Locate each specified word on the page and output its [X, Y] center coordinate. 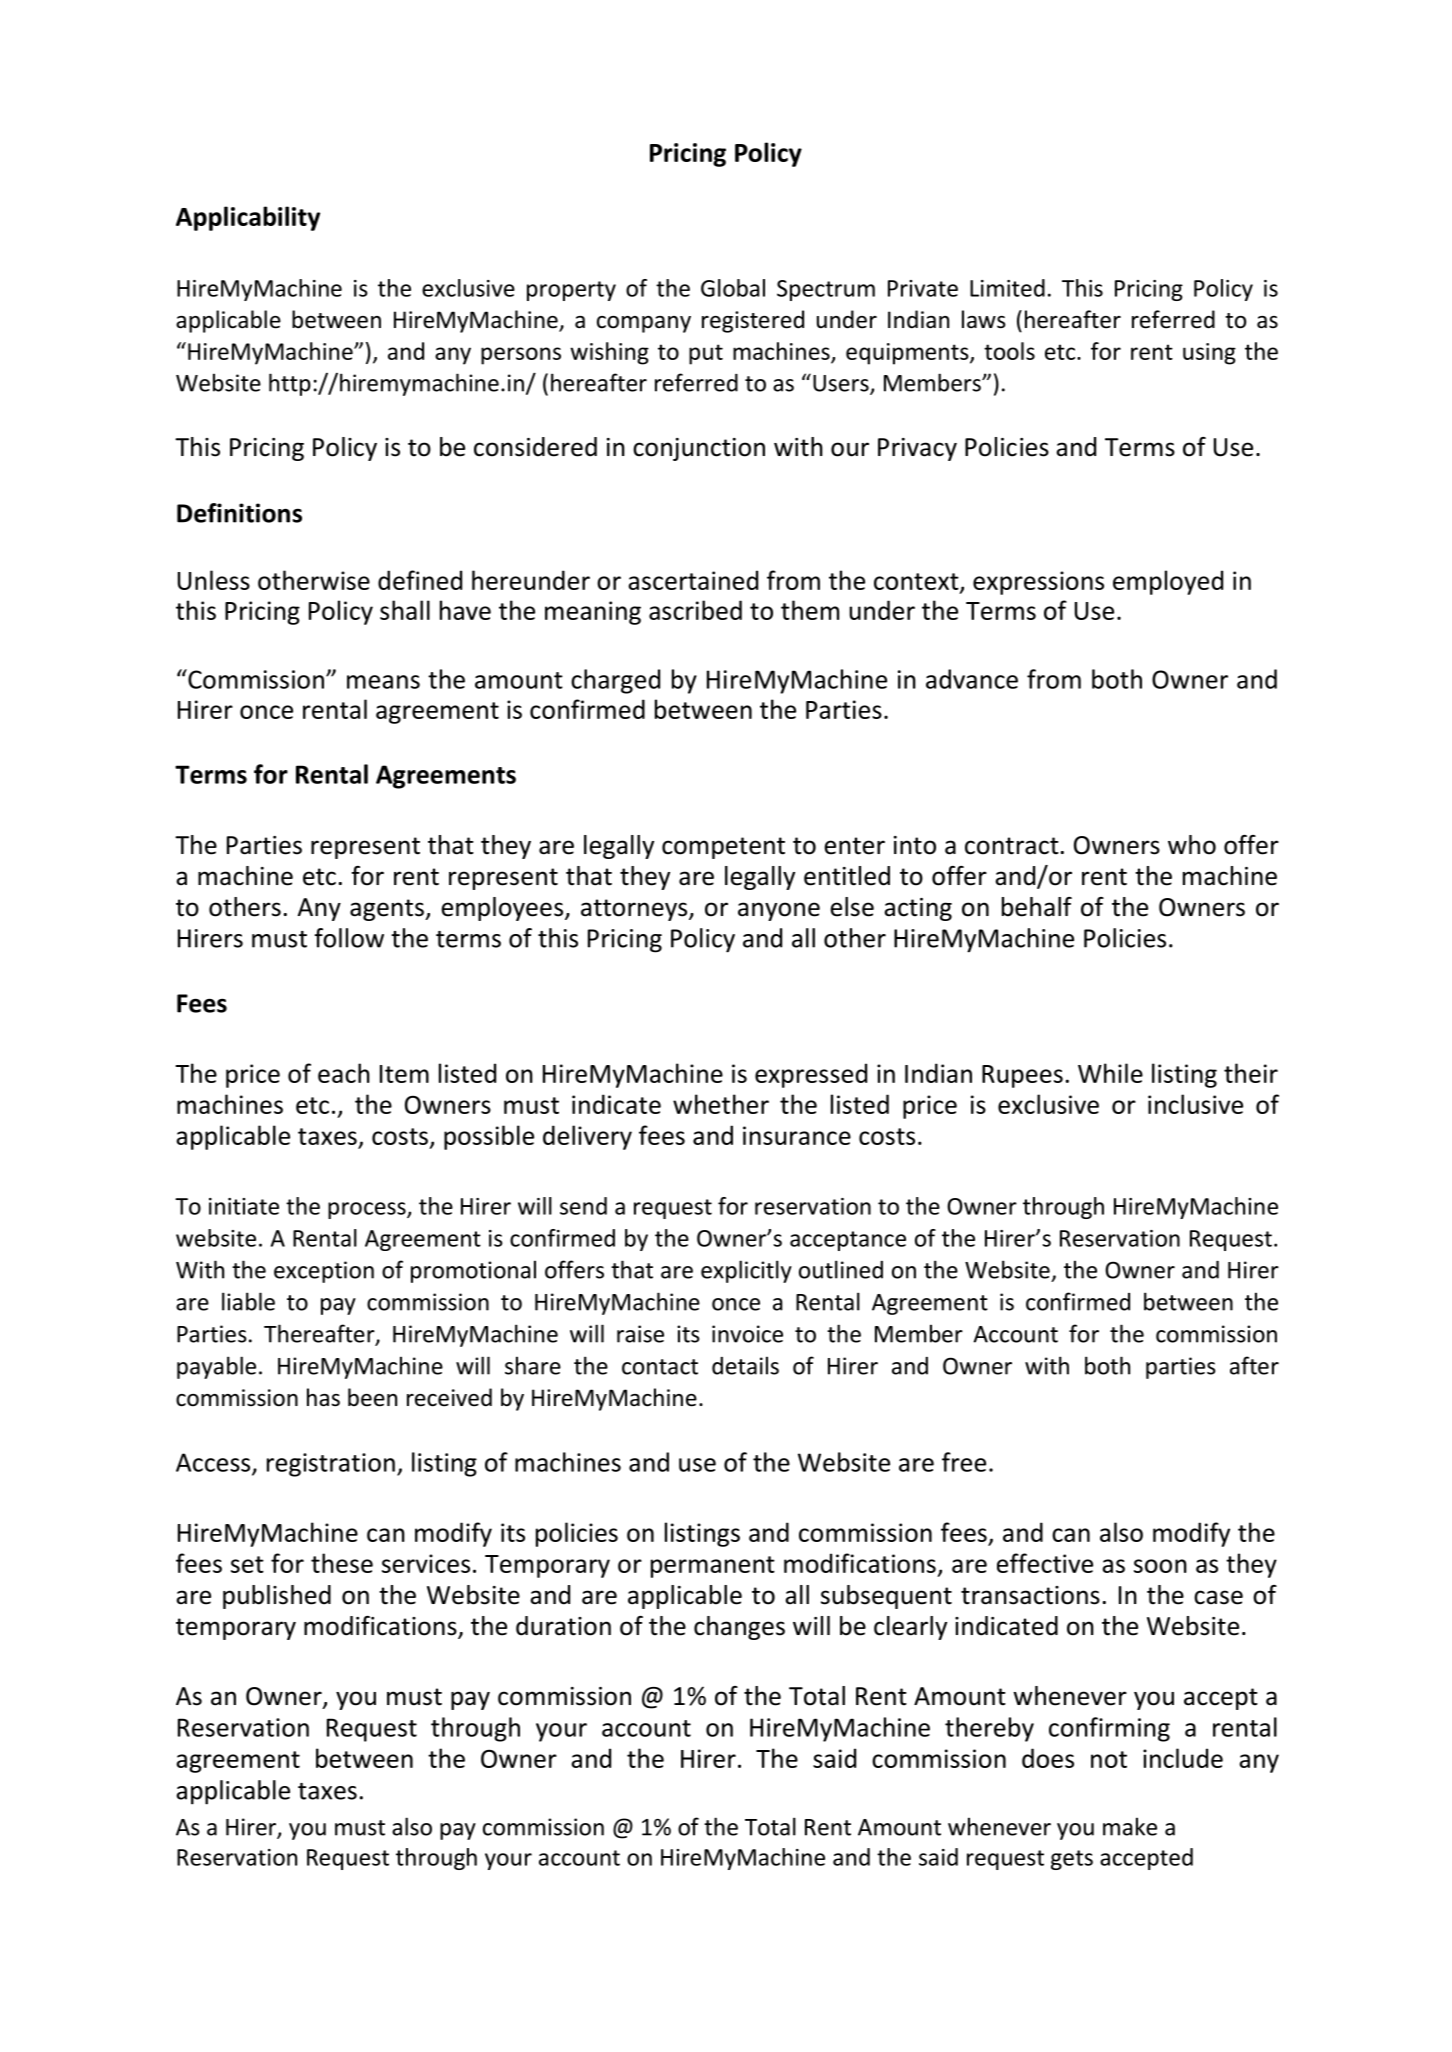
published [277, 1597]
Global [733, 288]
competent [723, 848]
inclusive [1195, 1104]
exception [324, 1272]
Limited [1007, 288]
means [383, 682]
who [1192, 845]
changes [739, 1628]
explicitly [746, 1271]
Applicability [248, 218]
